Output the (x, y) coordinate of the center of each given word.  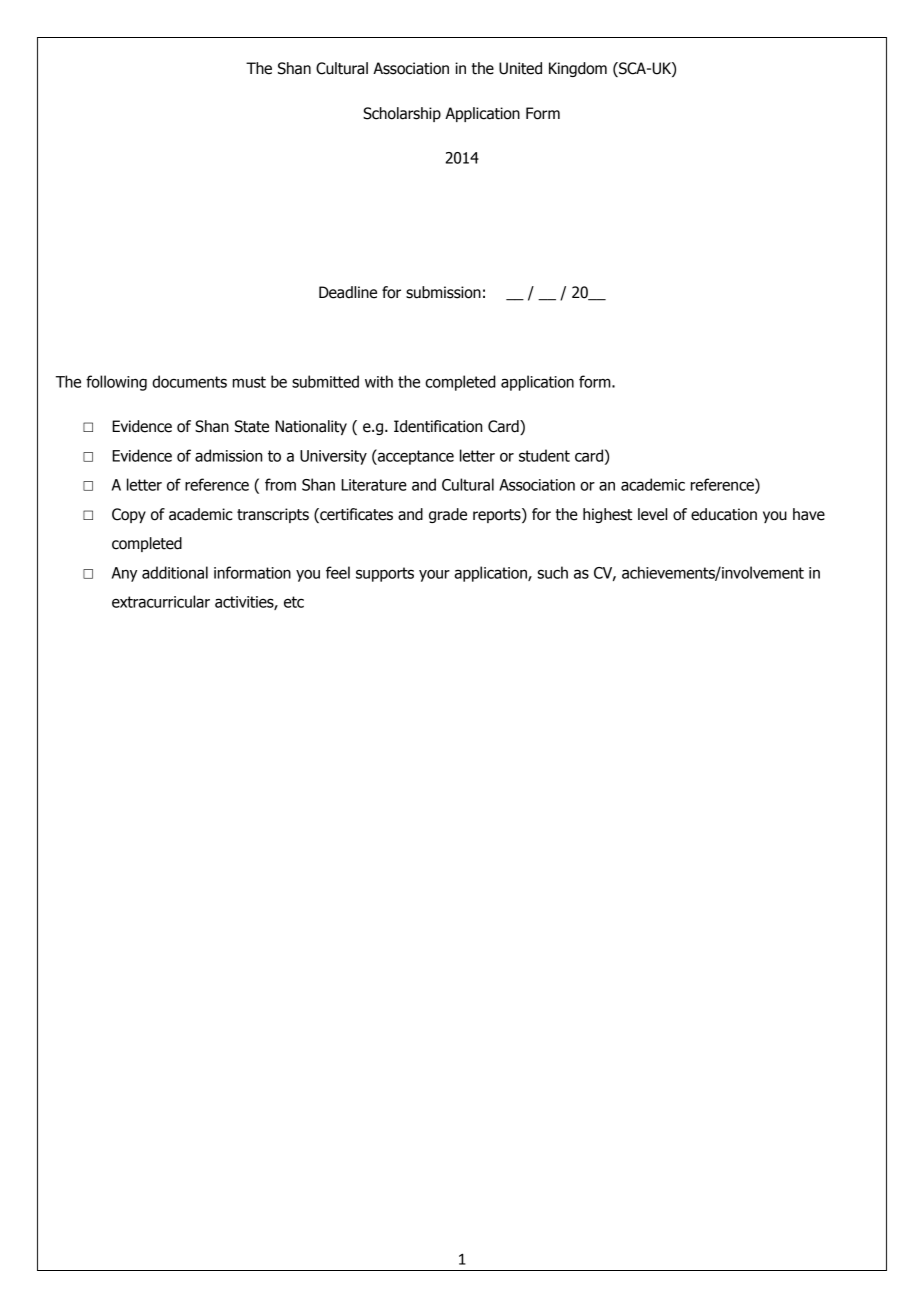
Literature (374, 485)
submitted (325, 381)
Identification (438, 426)
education (724, 514)
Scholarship (402, 114)
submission (443, 292)
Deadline (348, 292)
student (544, 455)
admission (228, 455)
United (520, 68)
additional (175, 572)
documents (189, 381)
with (379, 381)
